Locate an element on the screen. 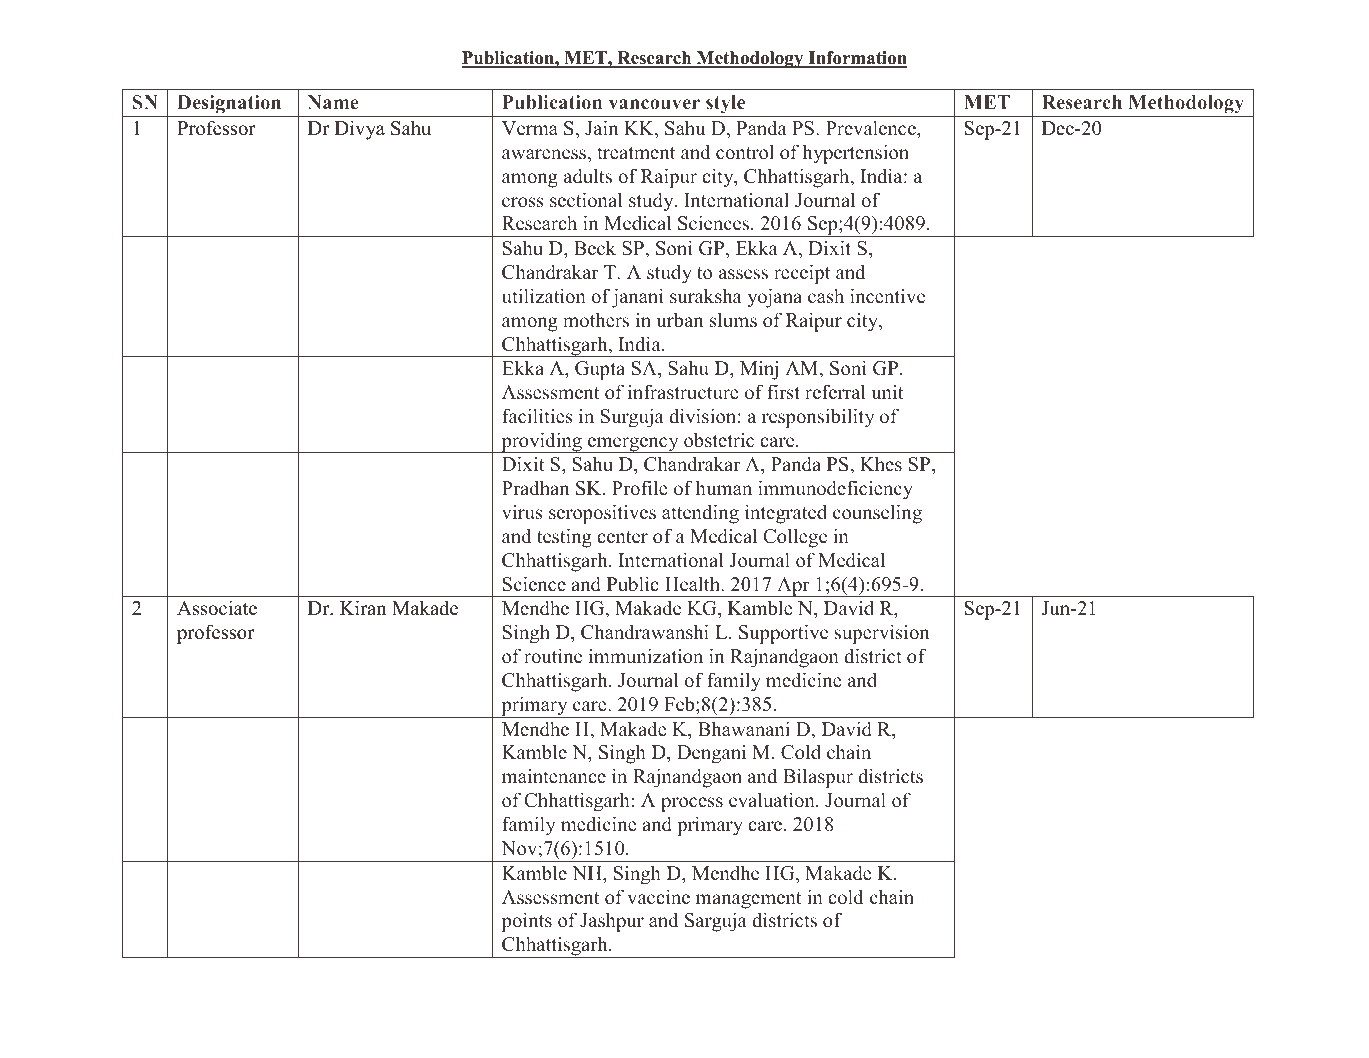 The image size is (1369, 1058). points is located at coordinates (526, 922).
